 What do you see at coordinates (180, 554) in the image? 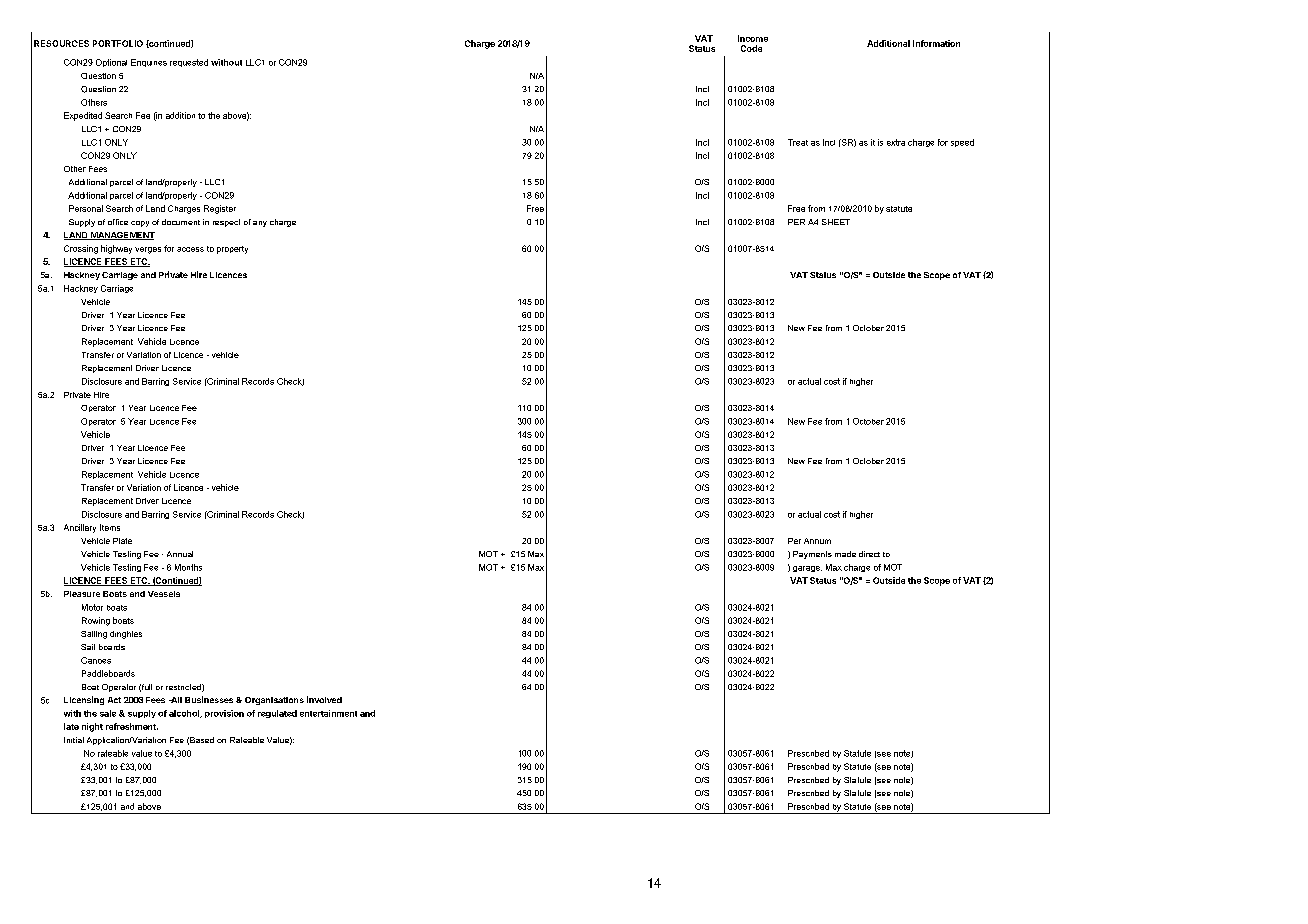
I see `Annual` at bounding box center [180, 554].
